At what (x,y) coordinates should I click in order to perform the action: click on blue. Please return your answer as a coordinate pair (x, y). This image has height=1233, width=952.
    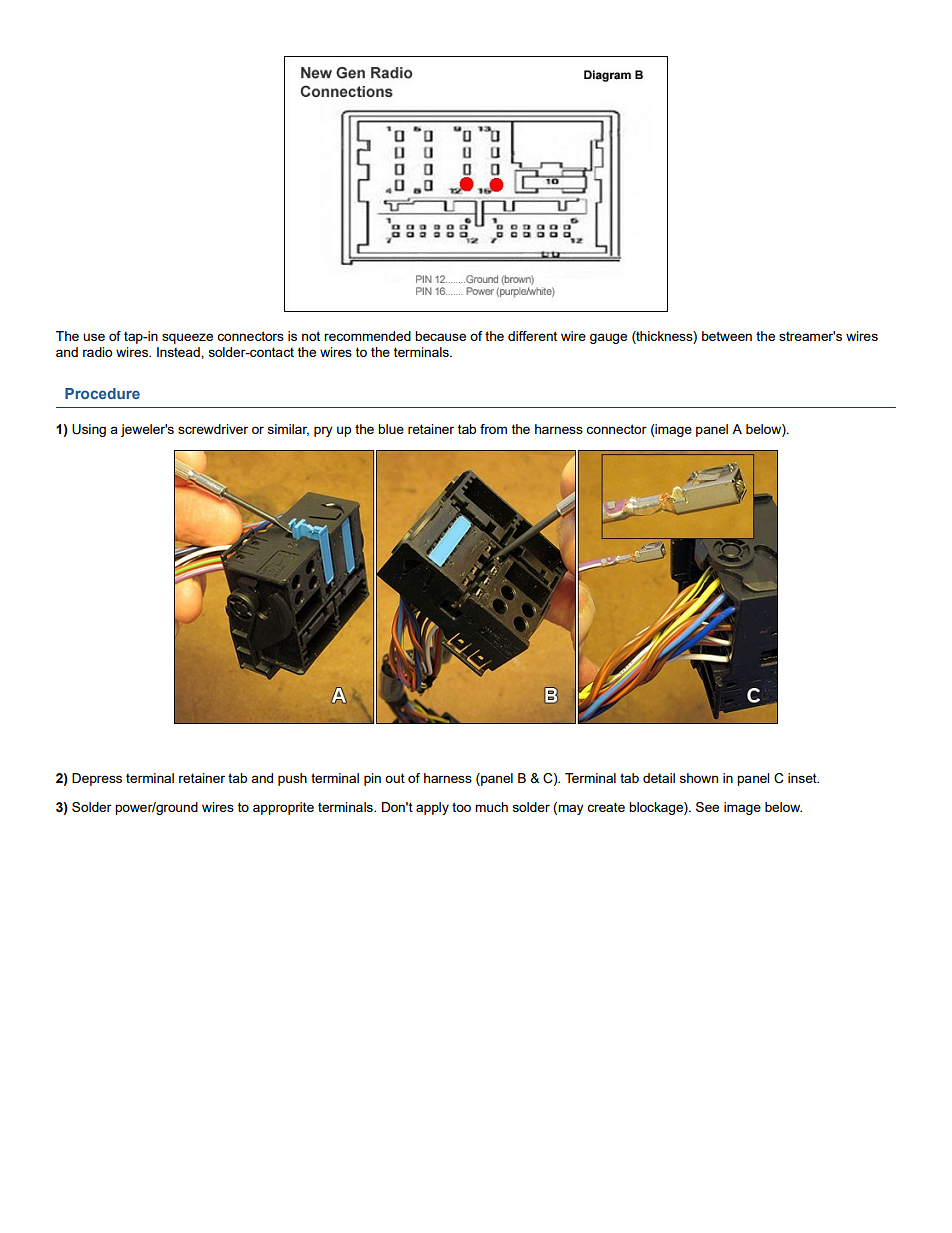
    Looking at the image, I should click on (391, 429).
